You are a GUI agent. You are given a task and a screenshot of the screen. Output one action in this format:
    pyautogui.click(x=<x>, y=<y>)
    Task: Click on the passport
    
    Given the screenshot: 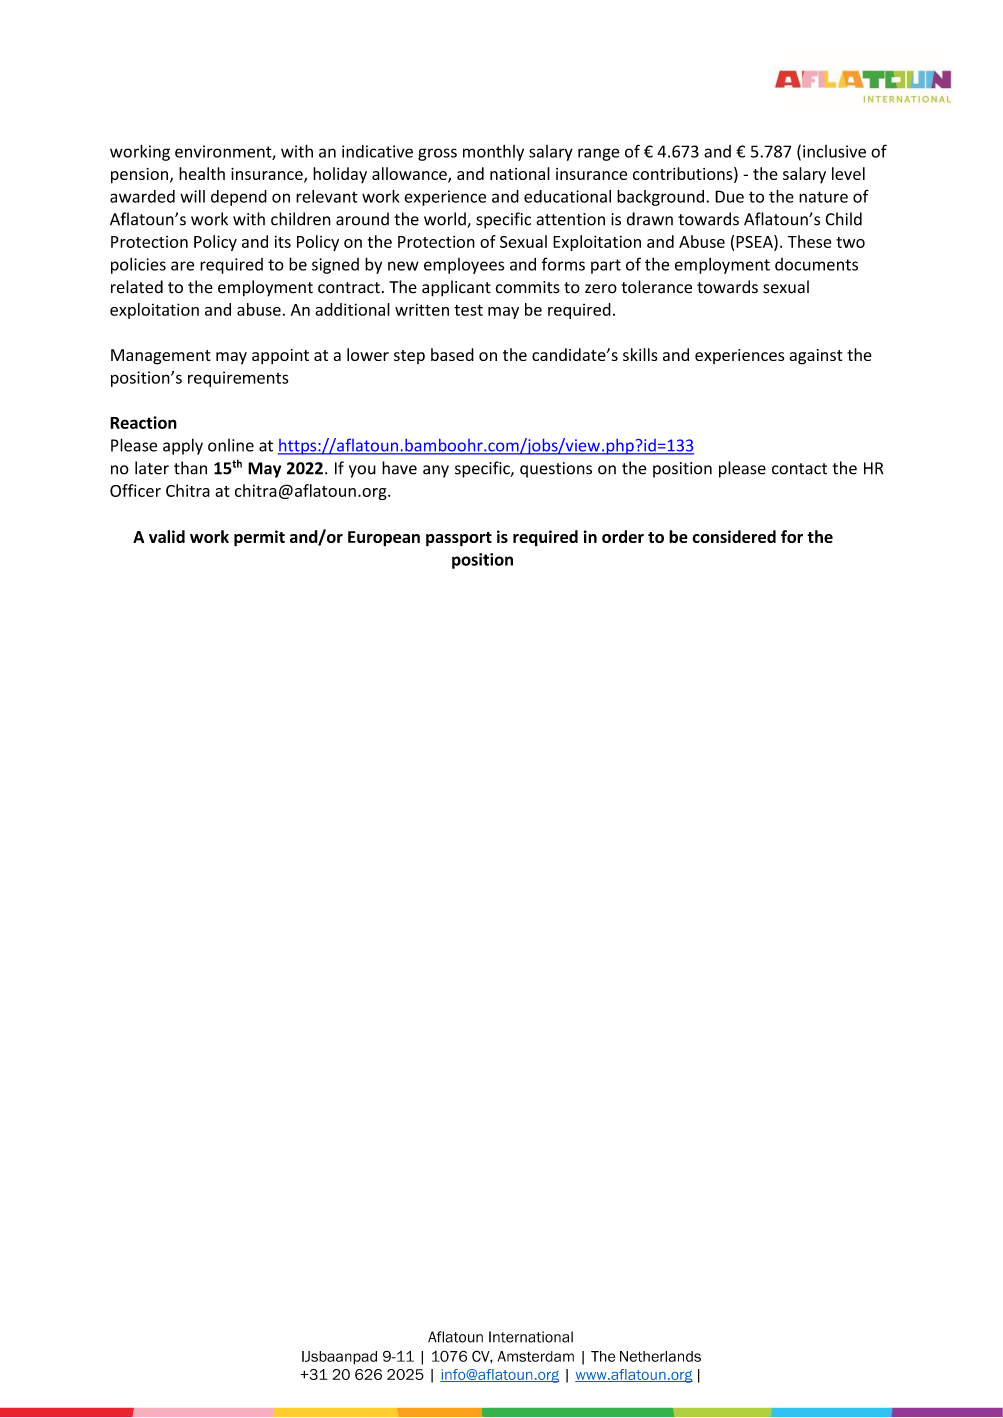 What is the action you would take?
    pyautogui.click(x=459, y=539)
